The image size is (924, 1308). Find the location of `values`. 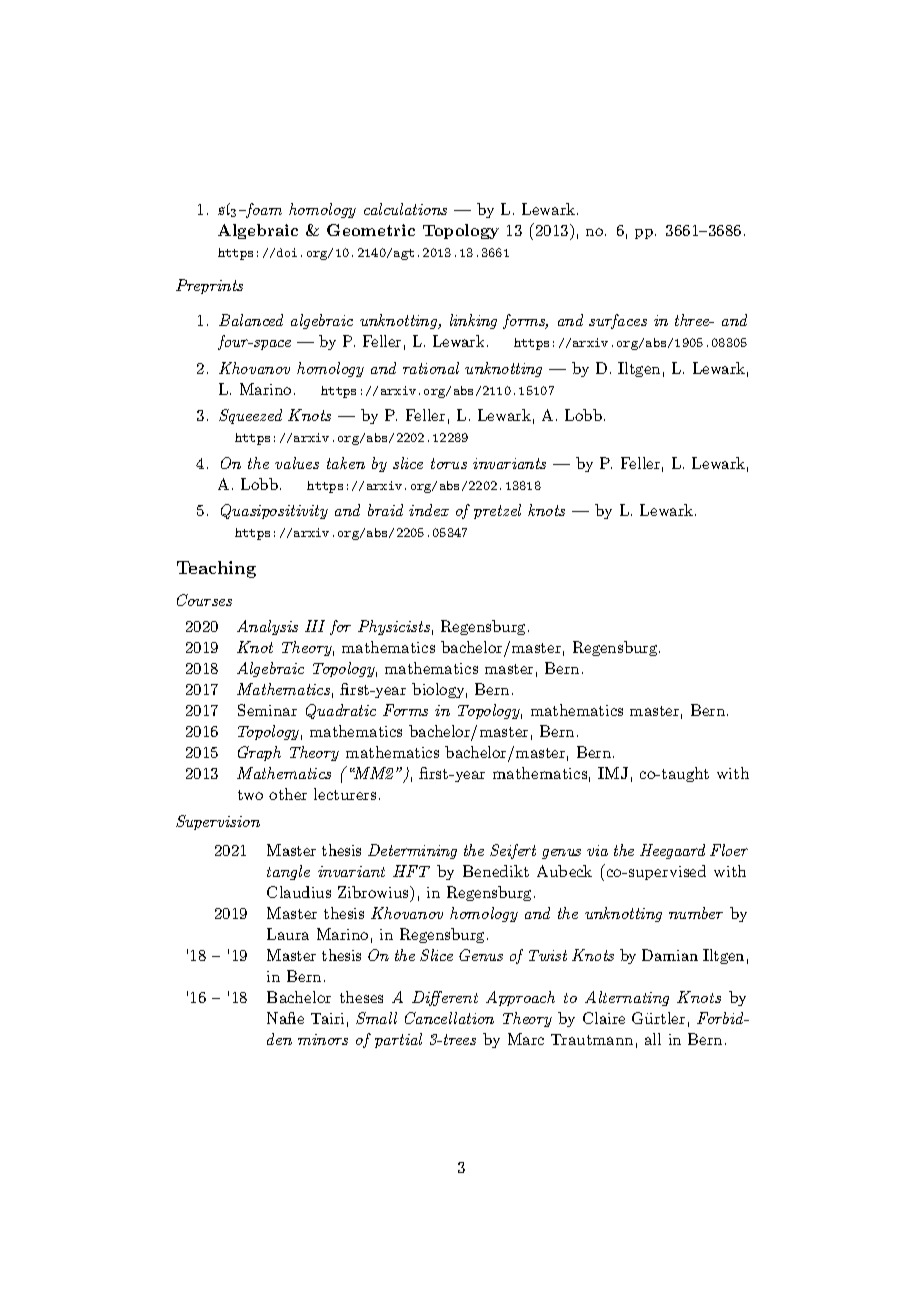

values is located at coordinates (297, 463).
